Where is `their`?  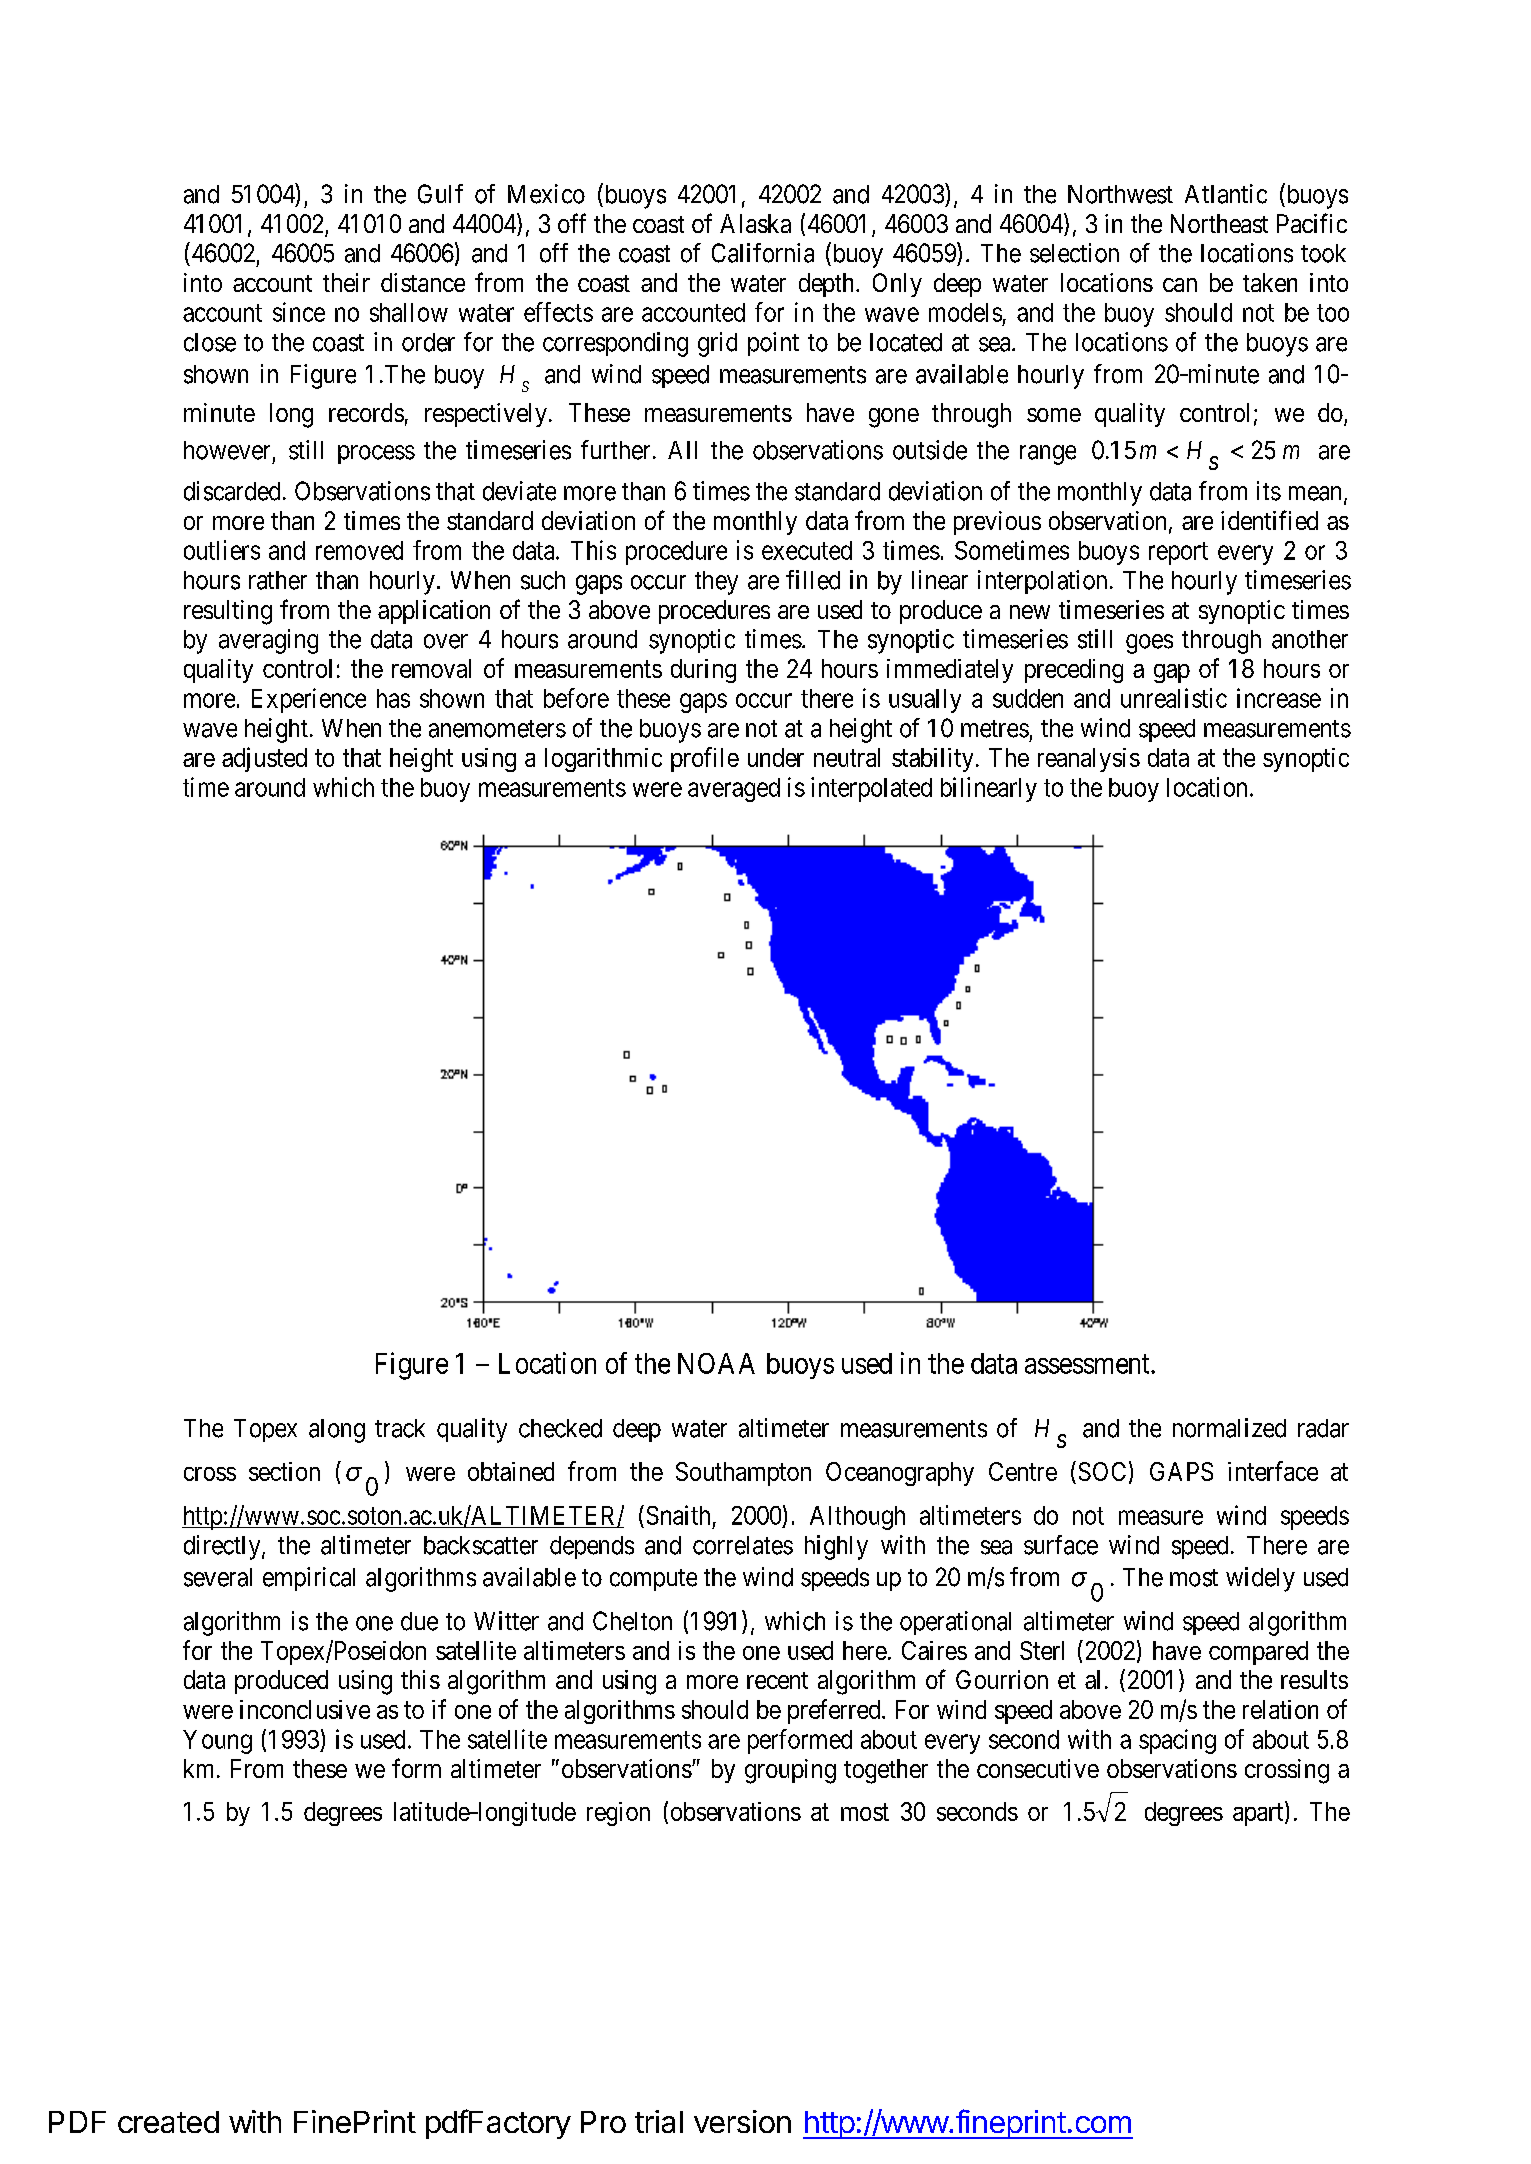 their is located at coordinates (346, 282).
